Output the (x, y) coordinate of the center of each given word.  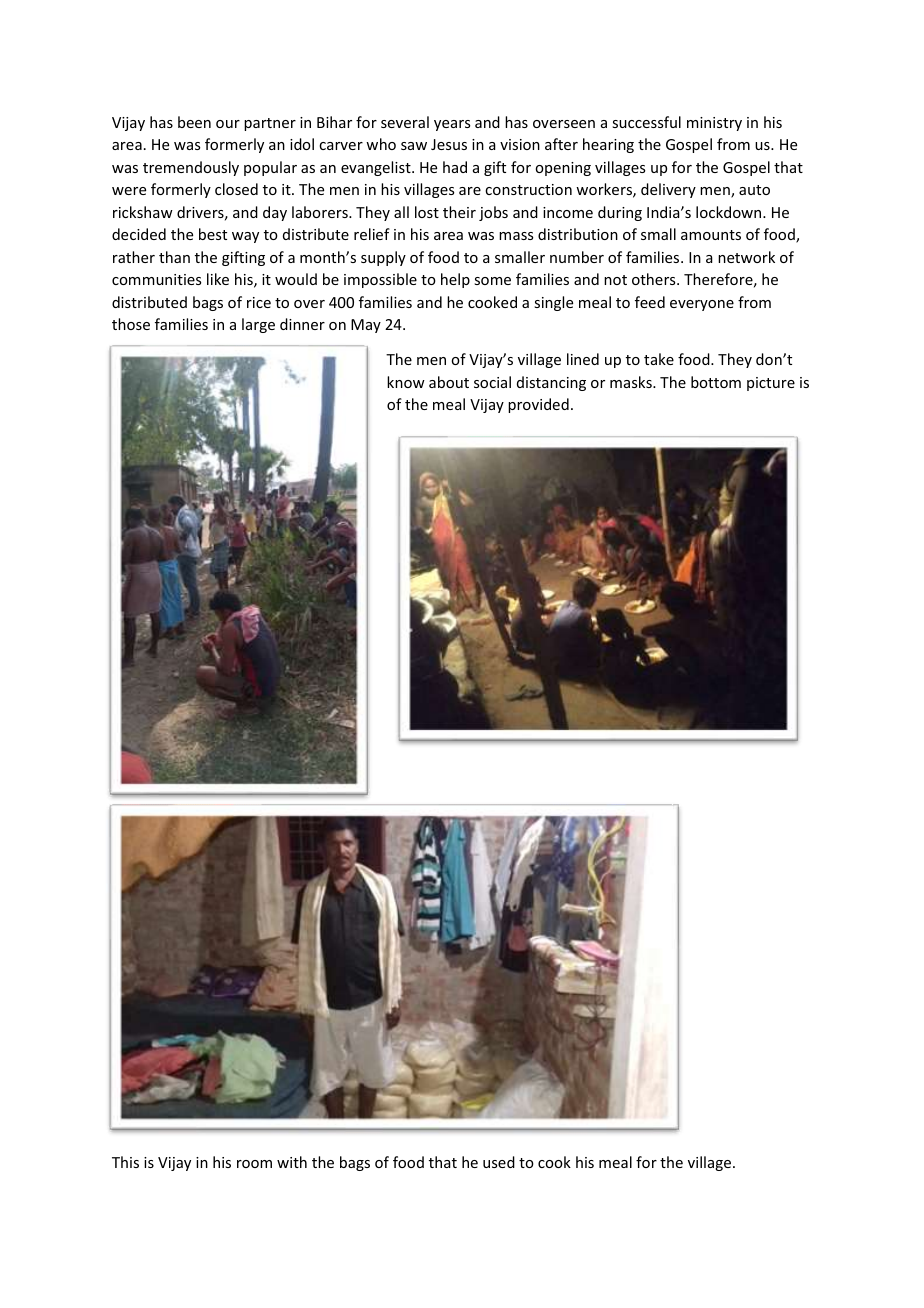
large (258, 325)
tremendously (191, 168)
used (499, 1162)
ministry (714, 124)
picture (771, 384)
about (449, 382)
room (254, 1164)
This (125, 1162)
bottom (716, 382)
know (406, 382)
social (492, 382)
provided (538, 405)
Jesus (449, 144)
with (292, 1162)
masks (632, 382)
